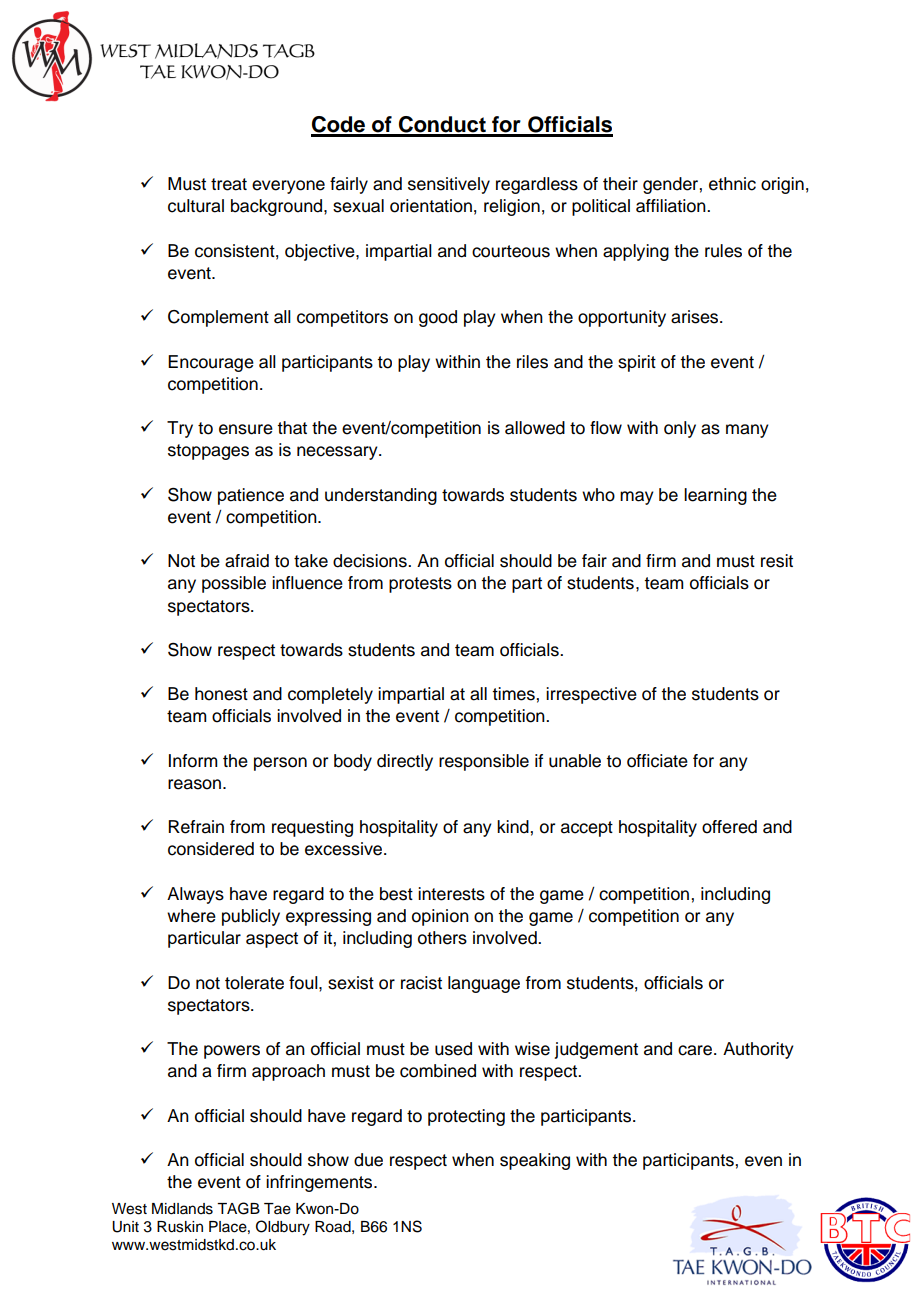  Describe the element at coordinates (278, 207) in the screenshot. I see `background` at that location.
